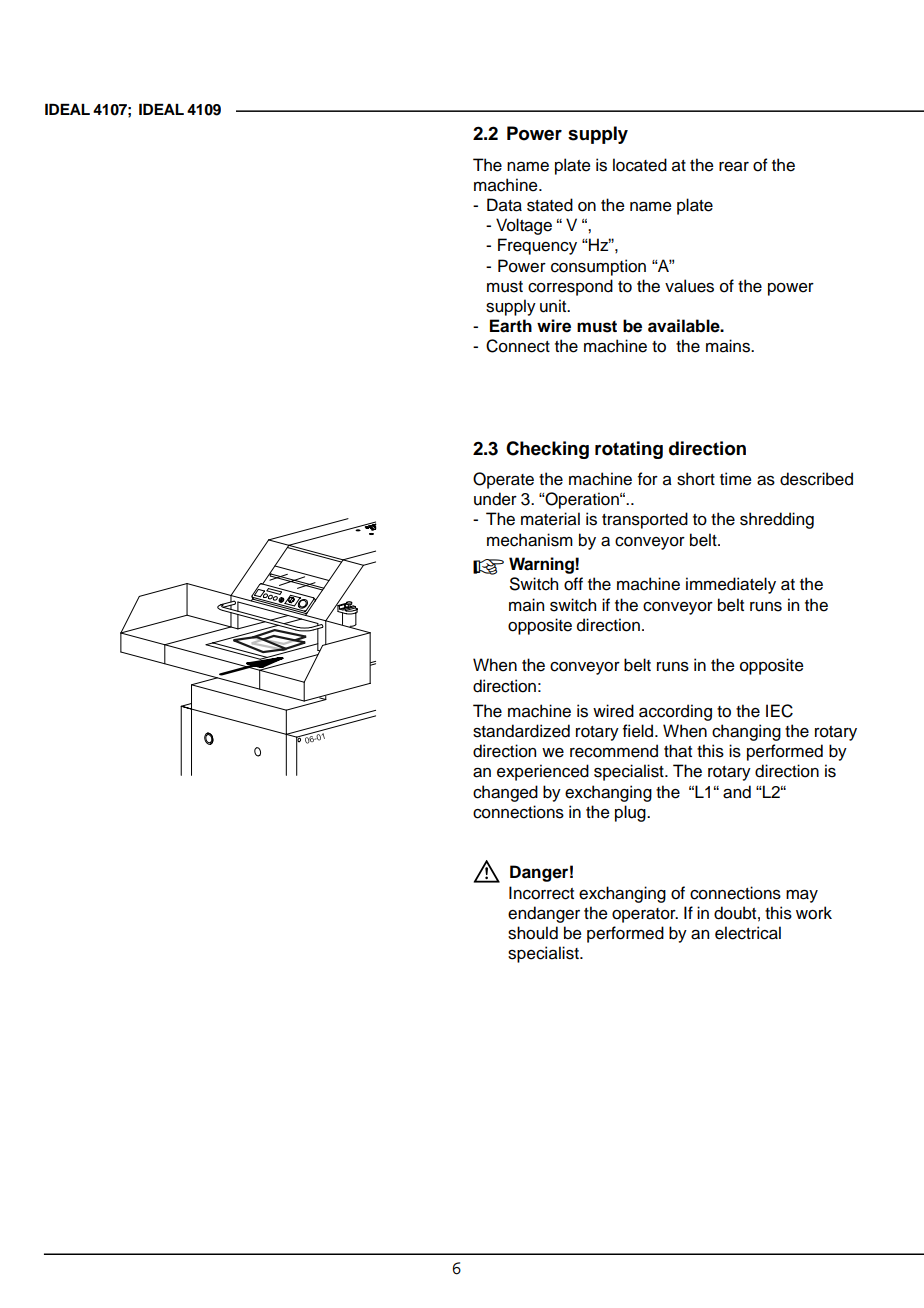 The width and height of the page is (924, 1308). What do you see at coordinates (734, 167) in the page?
I see `rear` at bounding box center [734, 167].
